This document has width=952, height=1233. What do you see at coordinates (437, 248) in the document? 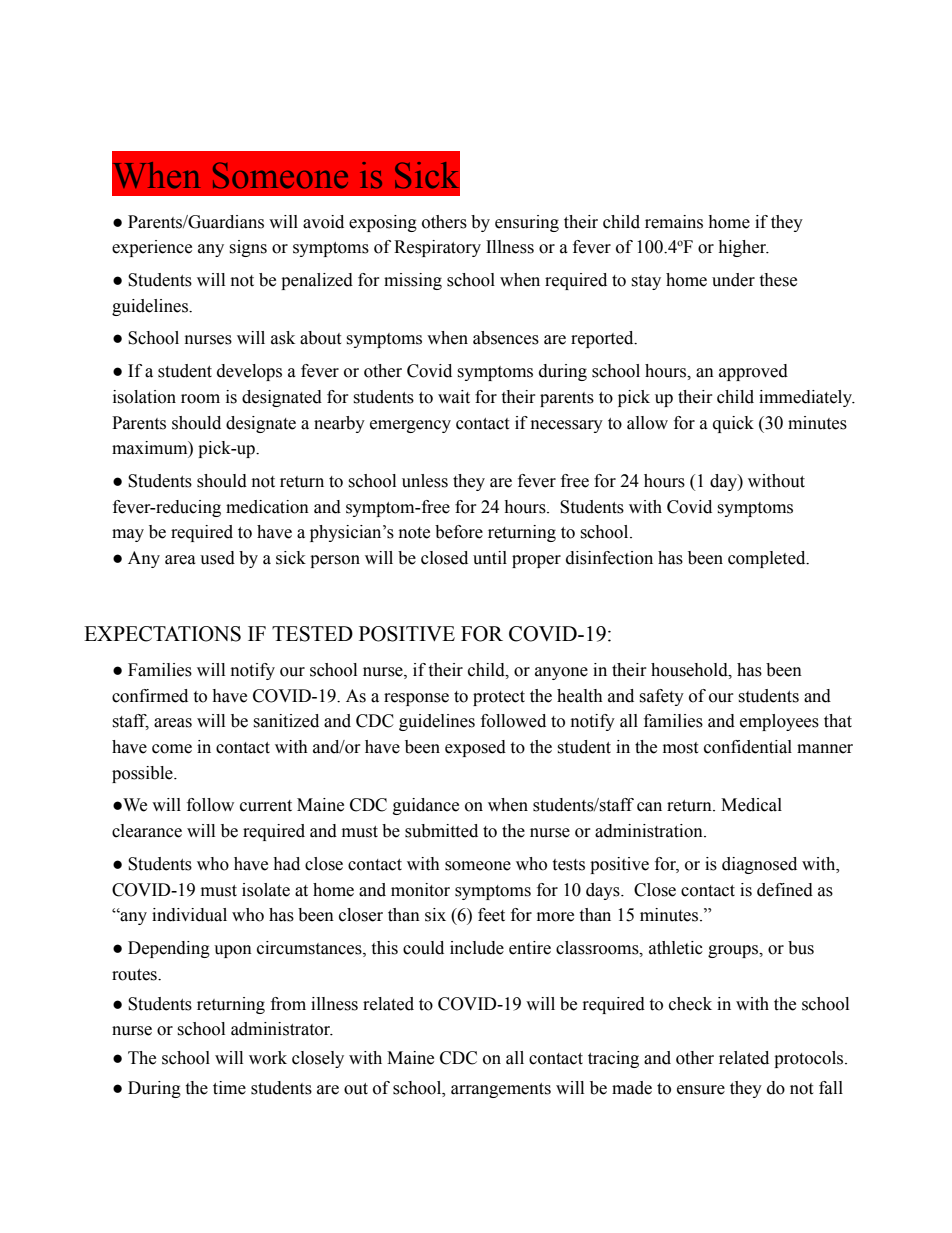
I see `Respiratory` at bounding box center [437, 248].
